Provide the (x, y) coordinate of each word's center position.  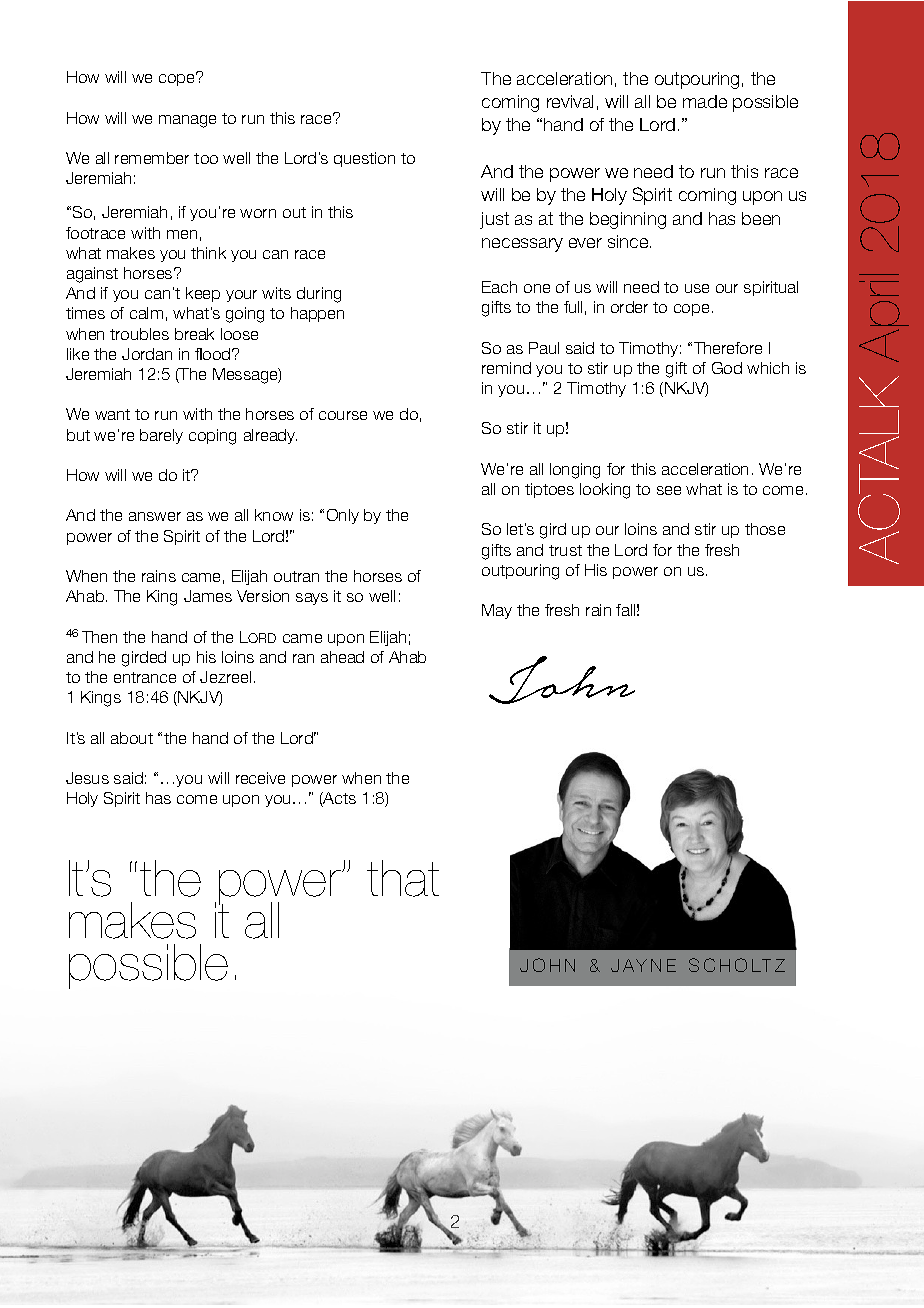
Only (343, 516)
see (669, 490)
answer (155, 516)
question (364, 159)
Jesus (87, 778)
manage (187, 121)
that (403, 878)
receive (260, 778)
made (705, 101)
